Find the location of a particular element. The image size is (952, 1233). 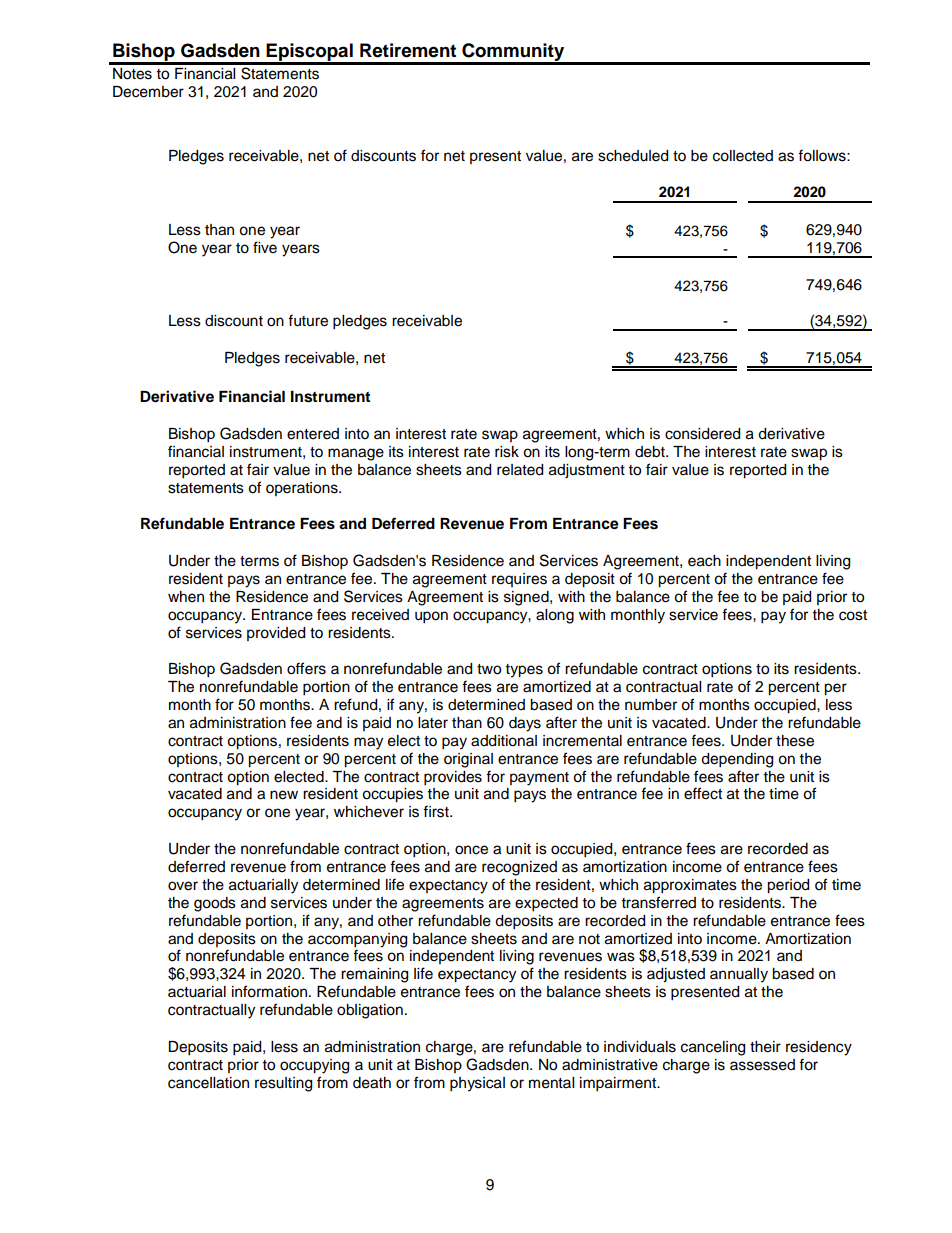

December is located at coordinates (148, 92).
